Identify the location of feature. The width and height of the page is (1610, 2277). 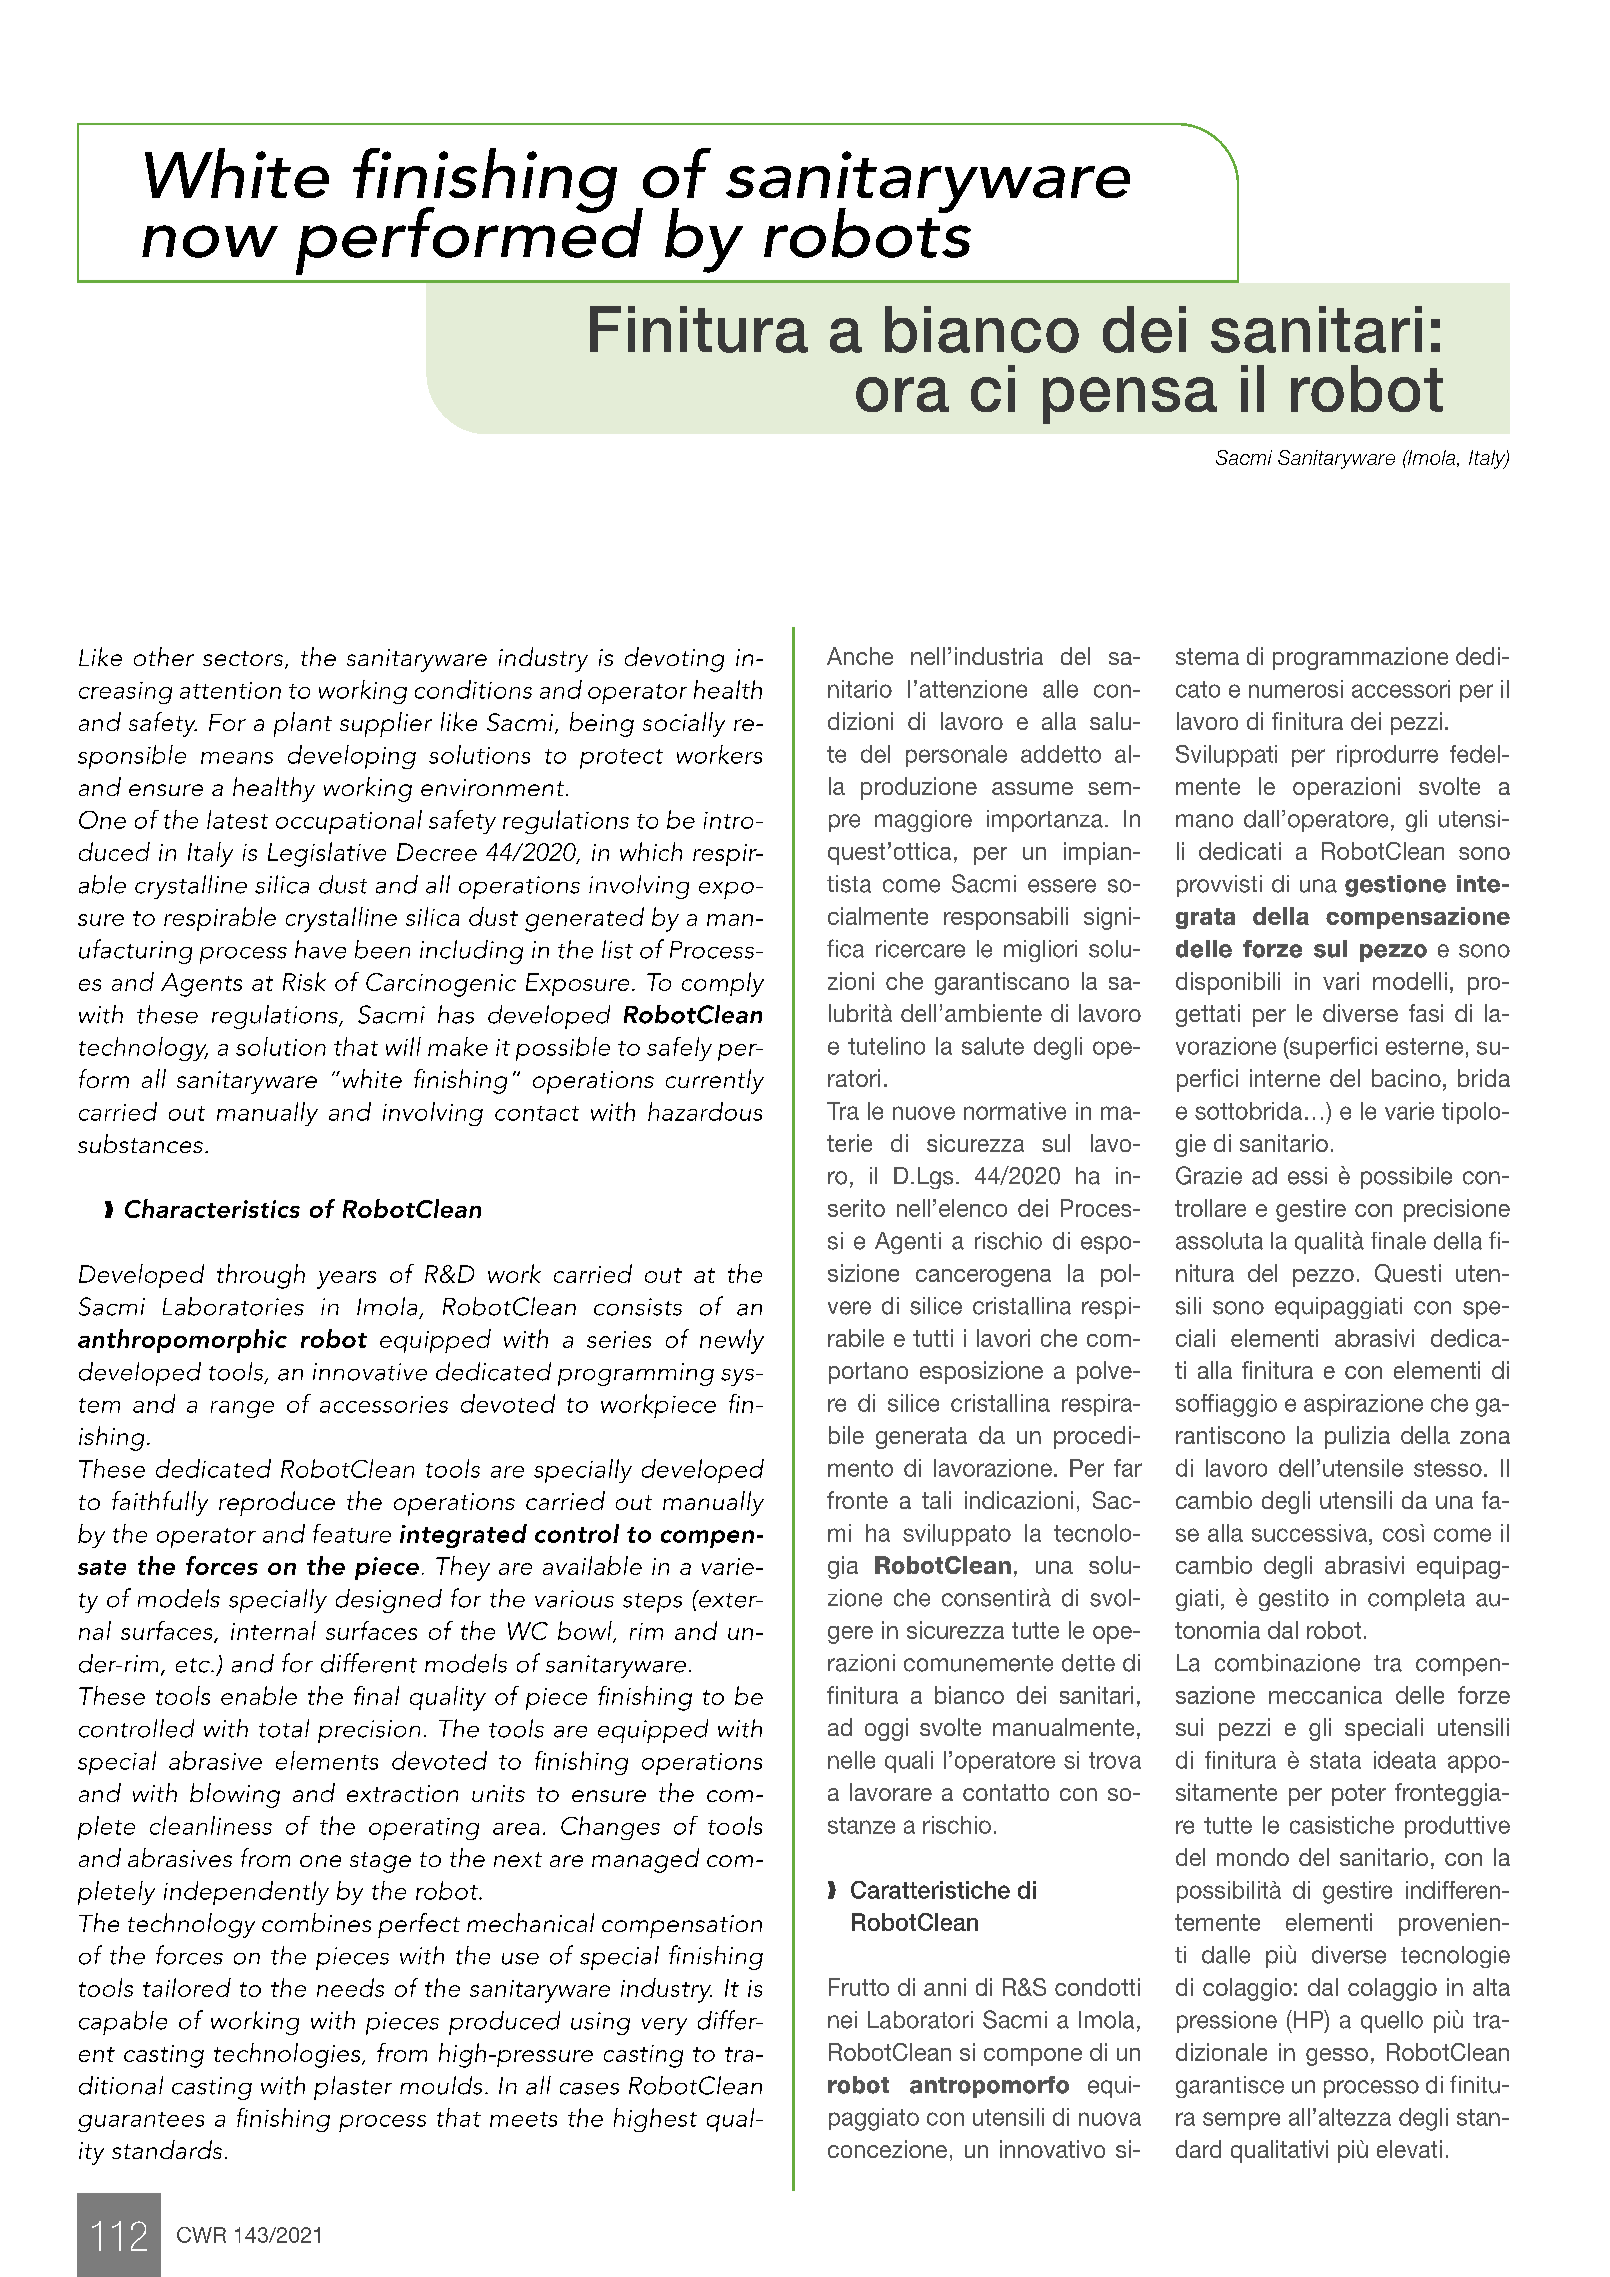
(352, 1533).
